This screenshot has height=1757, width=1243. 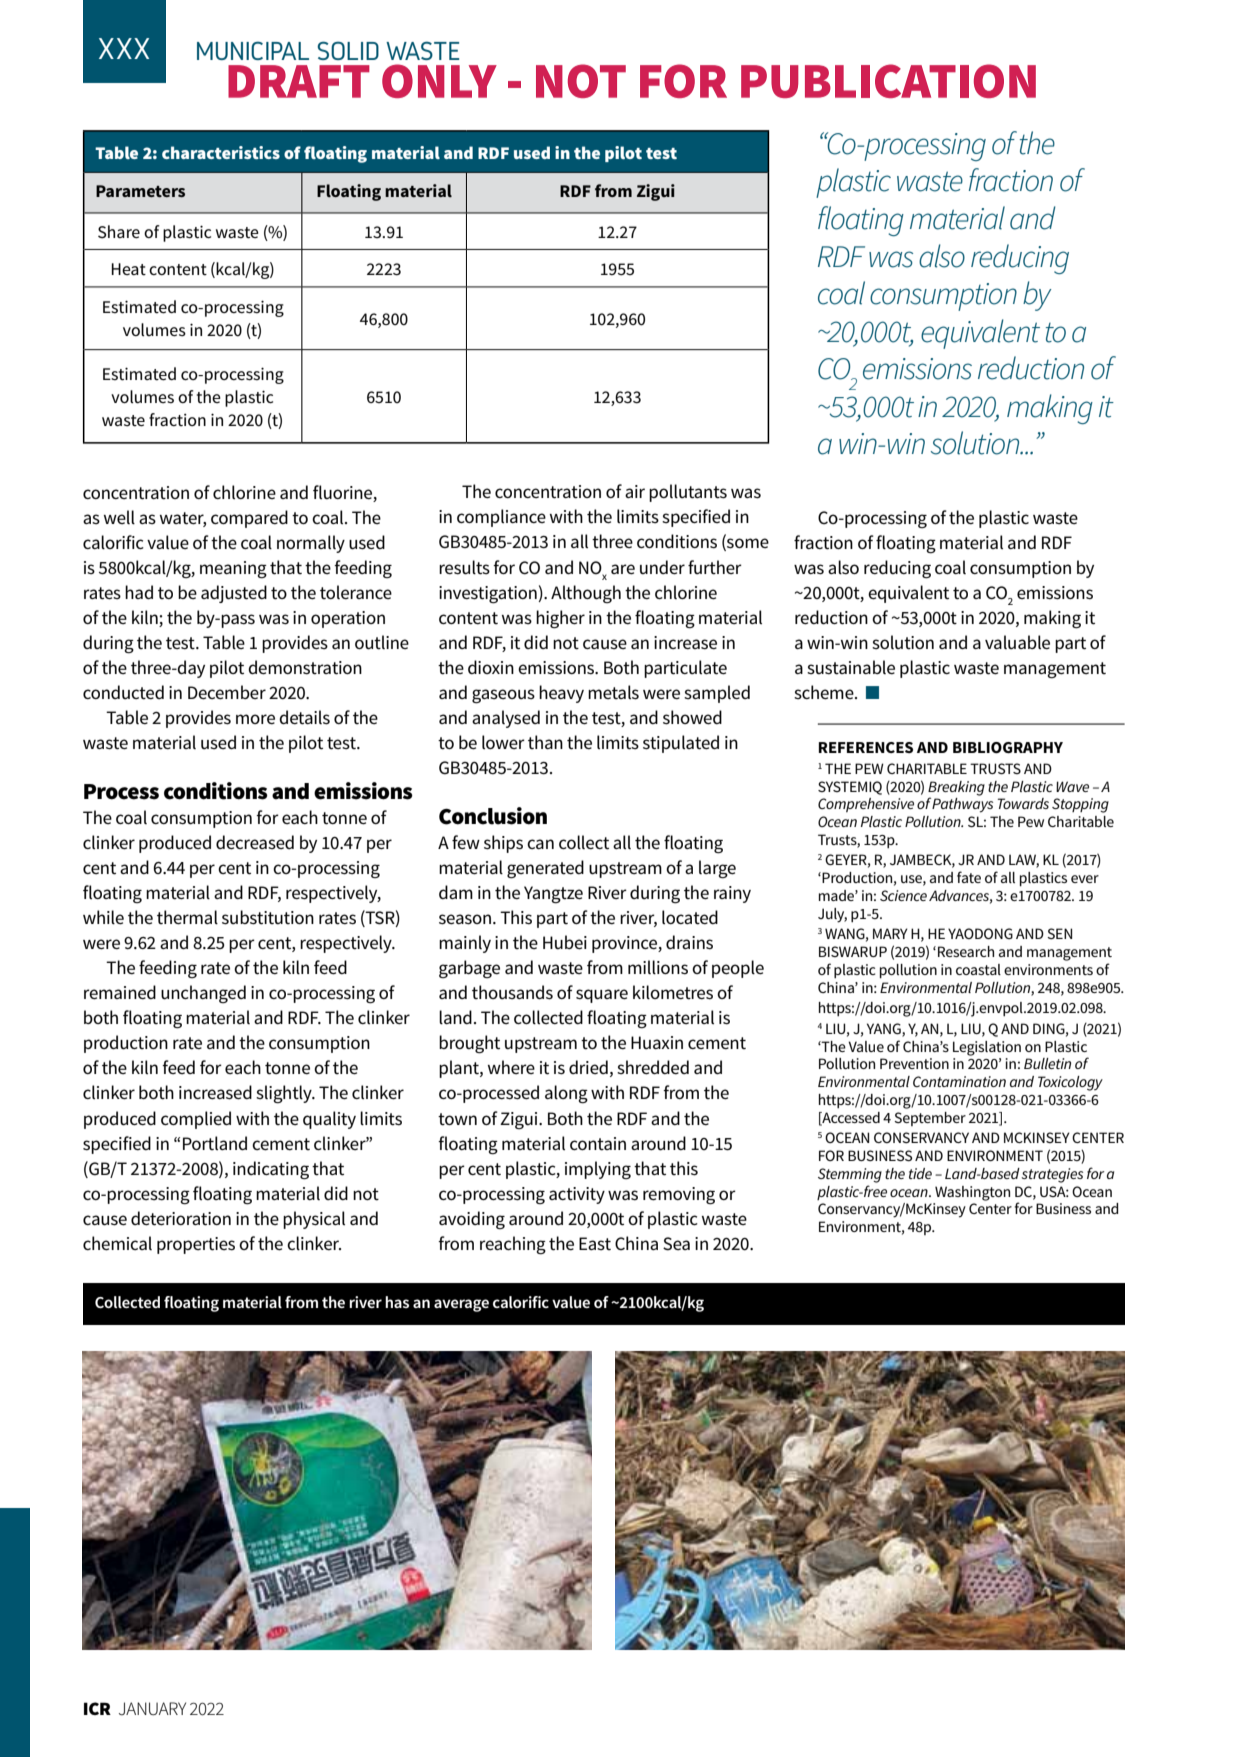 What do you see at coordinates (221, 152) in the screenshot?
I see `characteristics` at bounding box center [221, 152].
